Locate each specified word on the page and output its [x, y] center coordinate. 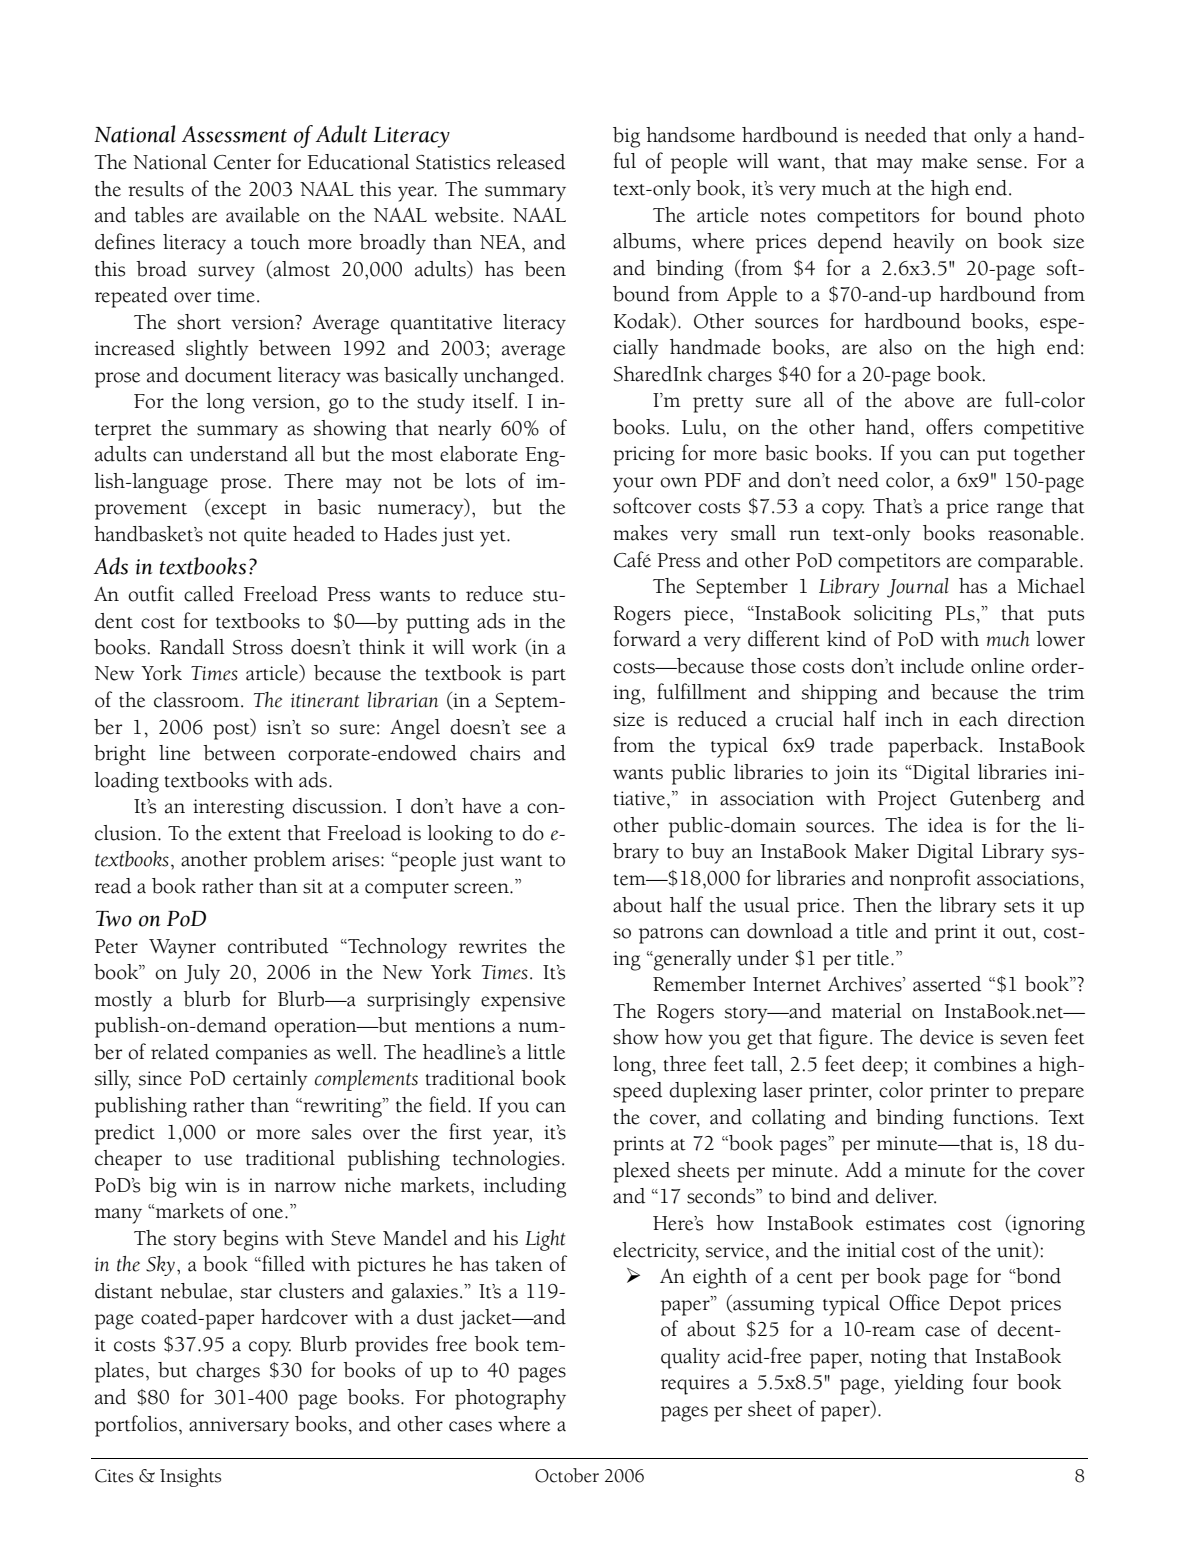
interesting [238, 809]
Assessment [234, 134]
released [531, 162]
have [481, 806]
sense [1001, 163]
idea [945, 825]
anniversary [239, 1427]
